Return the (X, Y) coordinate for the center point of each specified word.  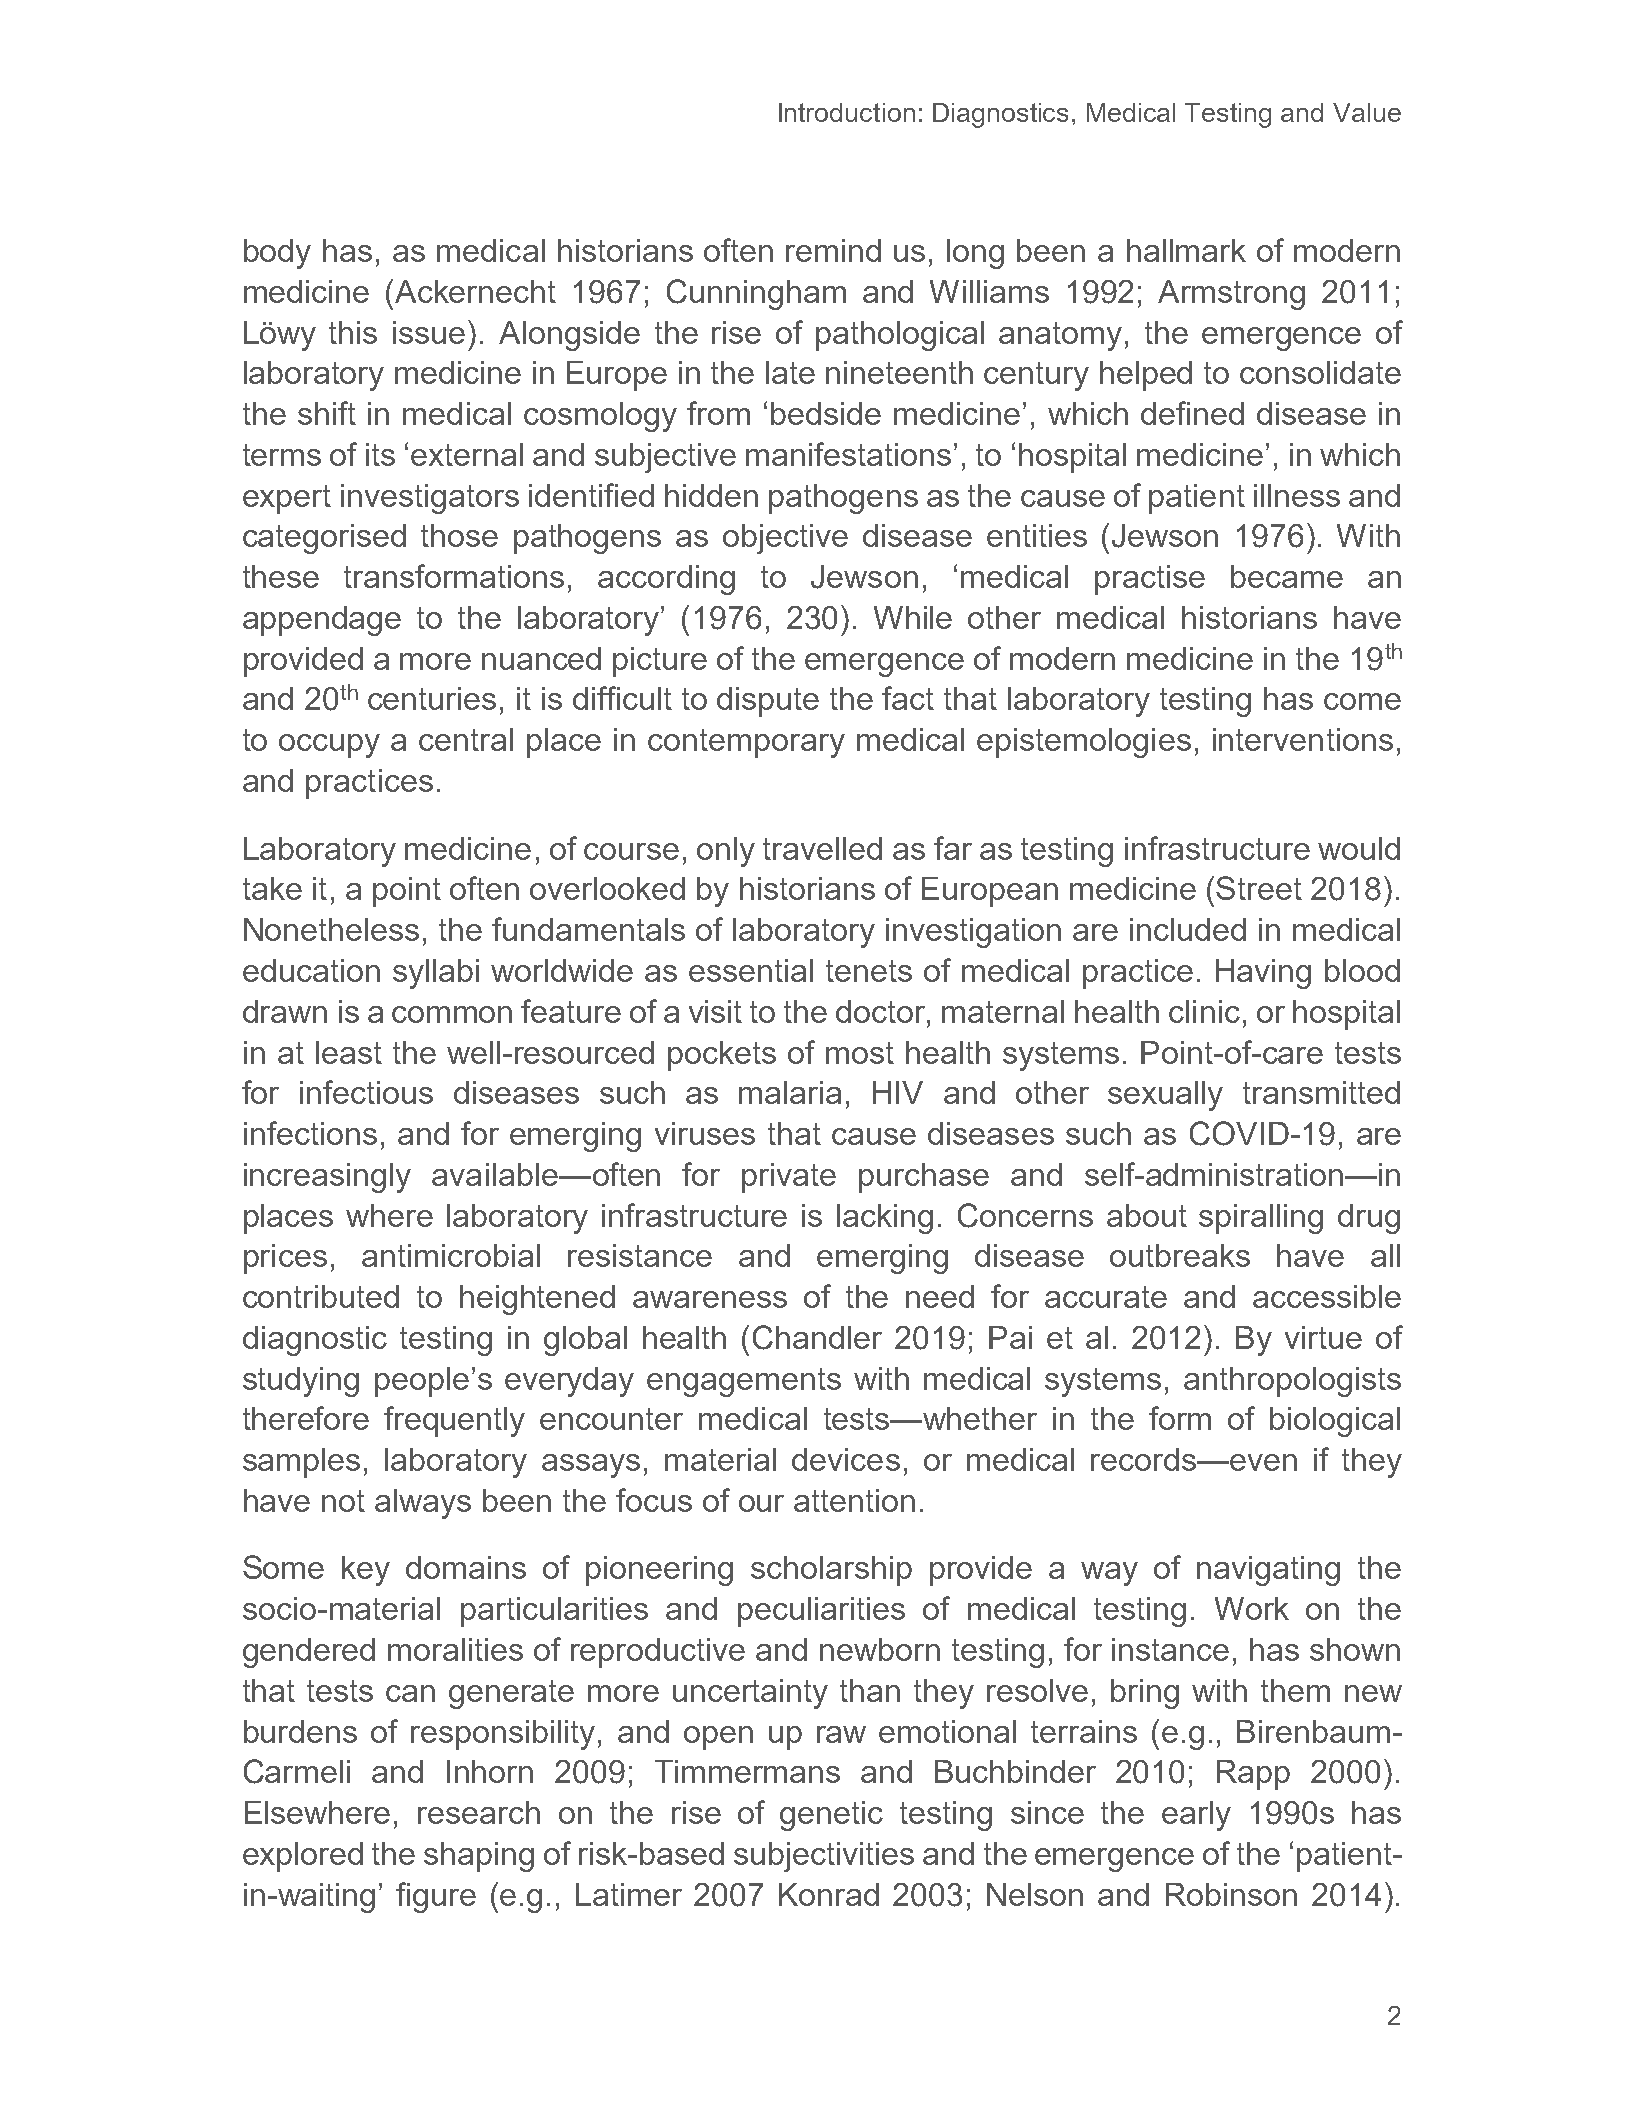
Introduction (847, 112)
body (277, 254)
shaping (479, 1857)
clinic (1204, 1011)
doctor (882, 1011)
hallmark (1186, 250)
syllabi (436, 974)
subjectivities (824, 1857)
